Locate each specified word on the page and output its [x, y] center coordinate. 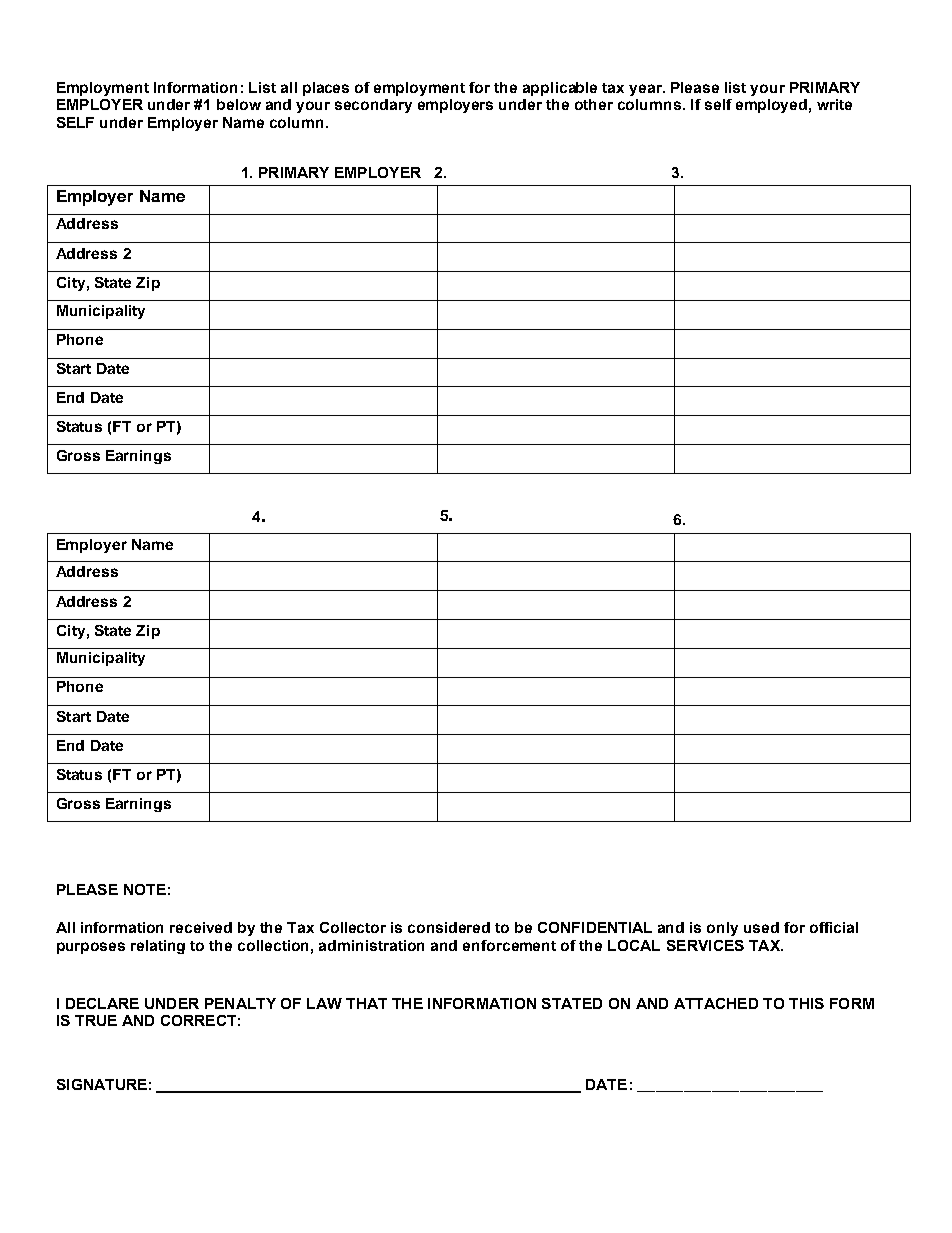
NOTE [145, 889]
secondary [373, 106]
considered [449, 927]
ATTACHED [716, 1003]
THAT [366, 1003]
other [594, 104]
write [834, 104]
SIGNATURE [102, 1084]
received [201, 927]
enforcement [509, 945]
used [761, 927]
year [647, 90]
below [239, 104]
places [326, 89]
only [722, 929]
